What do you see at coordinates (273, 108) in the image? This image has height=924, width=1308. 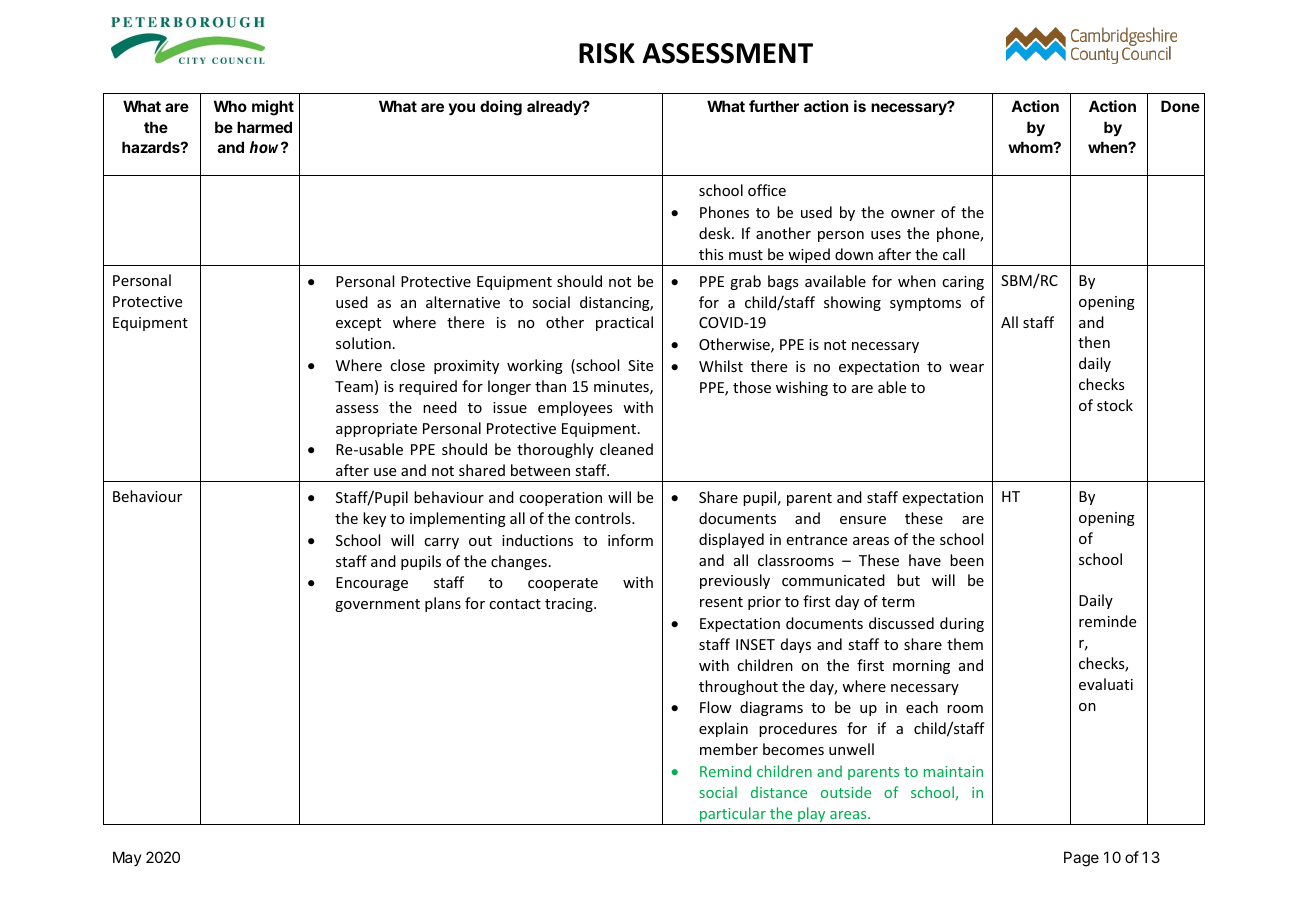 I see `might` at bounding box center [273, 108].
